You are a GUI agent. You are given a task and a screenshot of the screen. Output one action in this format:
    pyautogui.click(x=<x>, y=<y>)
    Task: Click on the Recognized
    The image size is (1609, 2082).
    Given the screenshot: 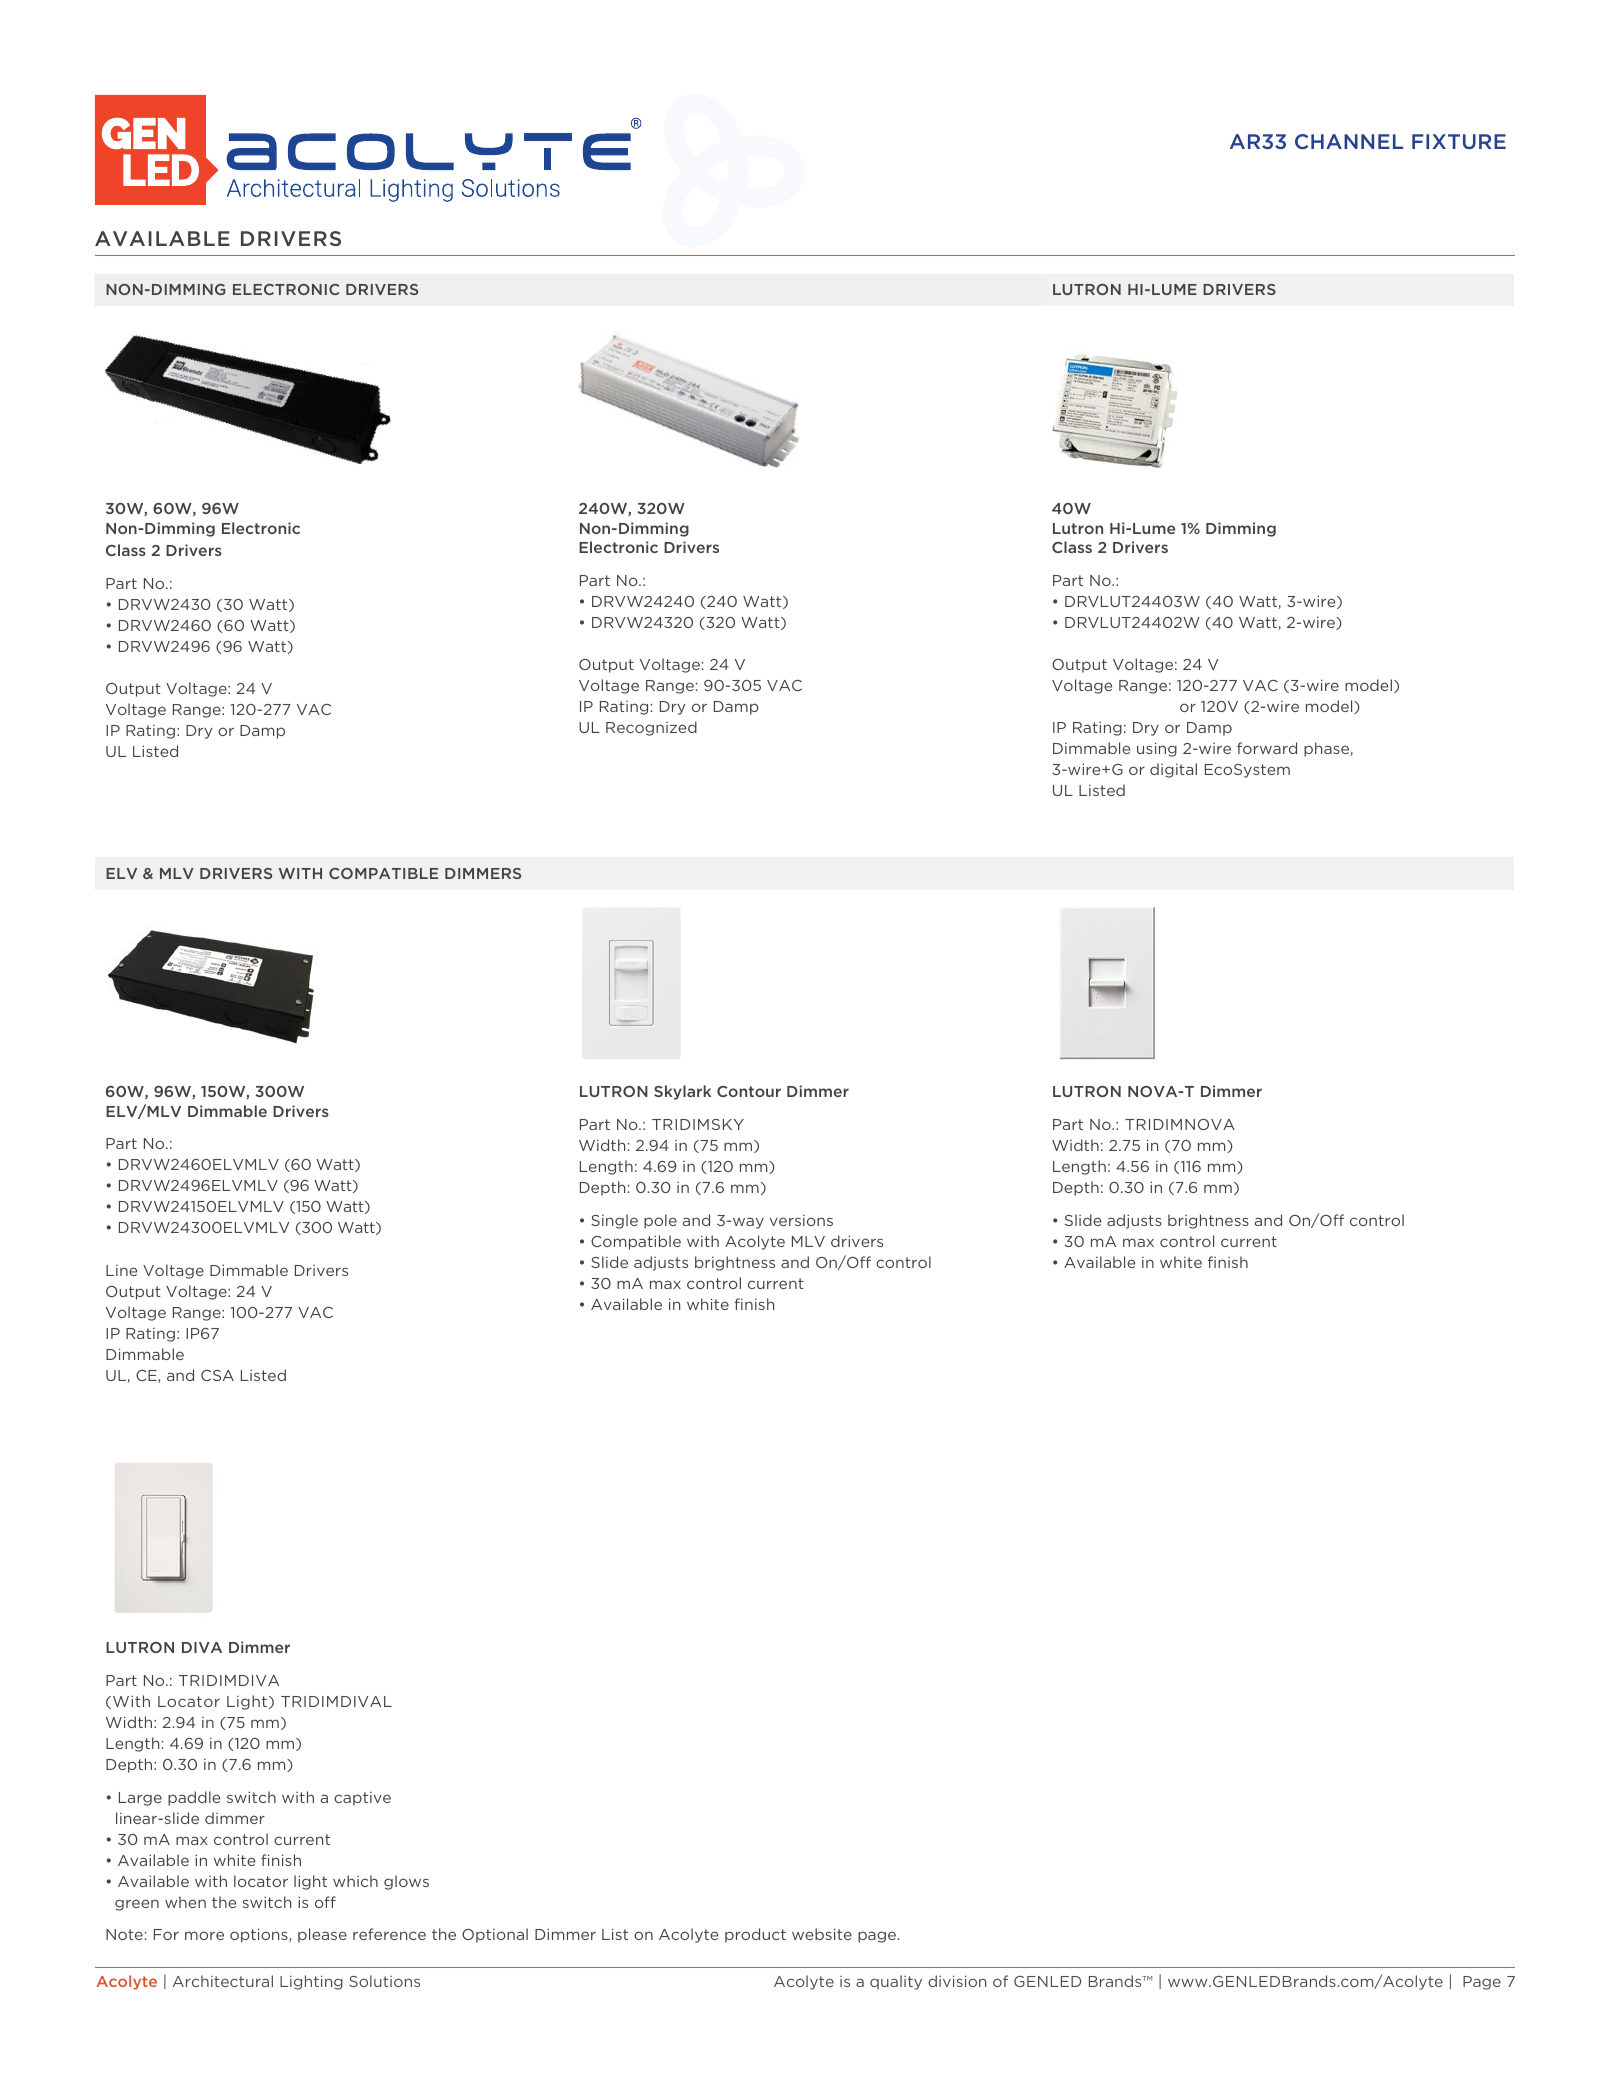 What is the action you would take?
    pyautogui.click(x=651, y=728)
